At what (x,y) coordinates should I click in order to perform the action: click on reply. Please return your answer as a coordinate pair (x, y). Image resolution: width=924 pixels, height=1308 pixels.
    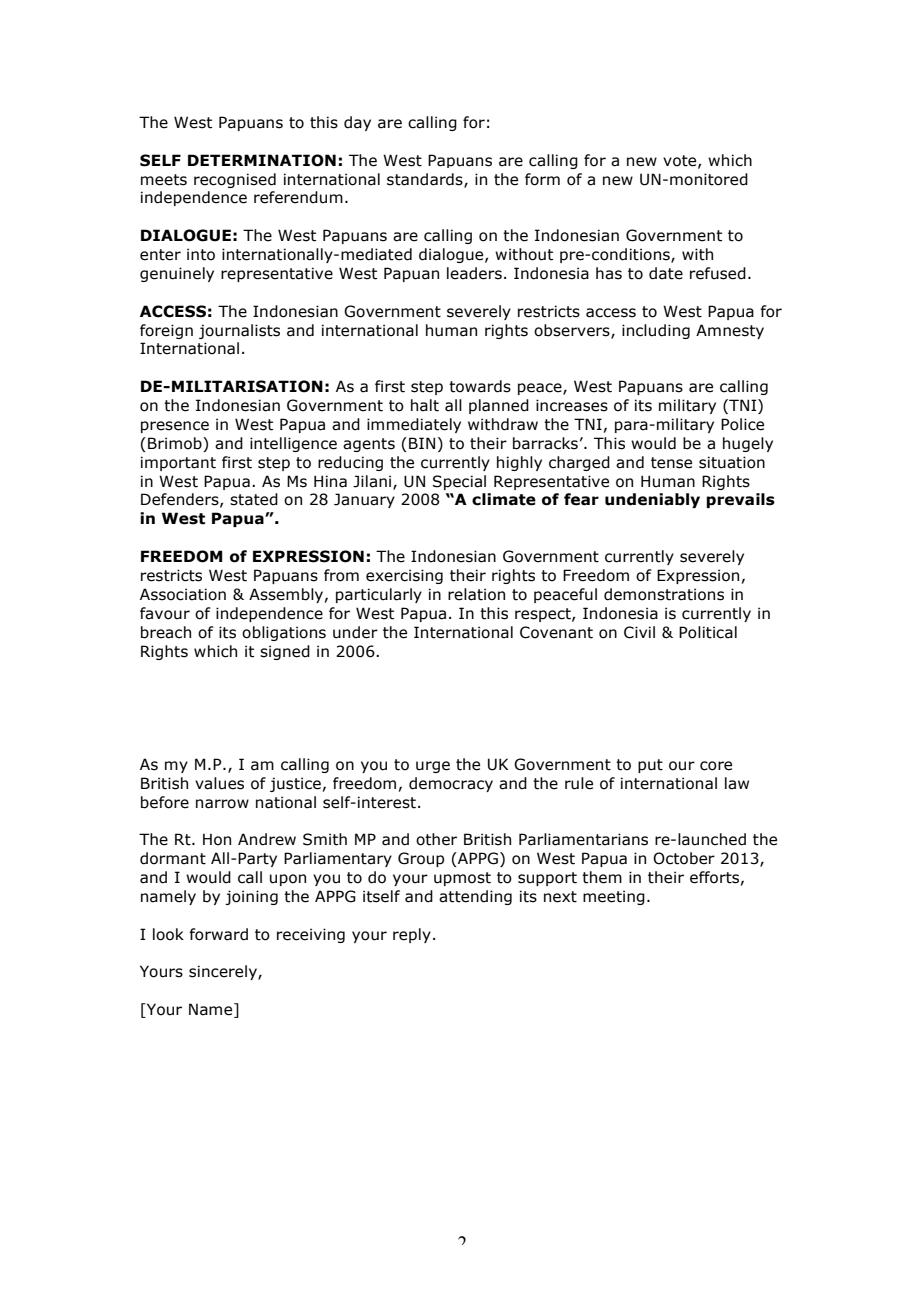
    Looking at the image, I should click on (412, 935).
